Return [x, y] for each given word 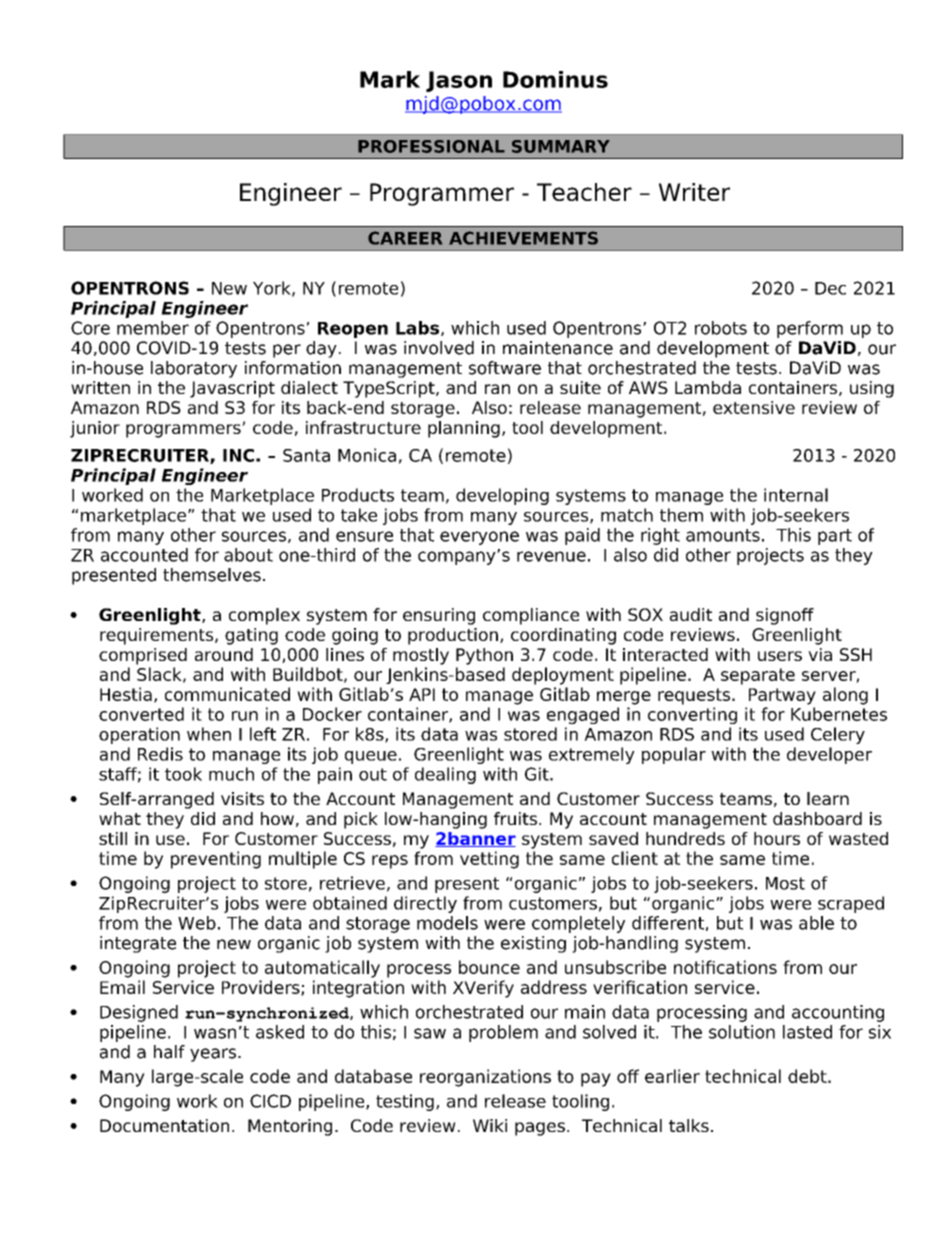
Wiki [490, 1125]
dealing [445, 775]
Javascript [232, 389]
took [183, 774]
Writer [694, 192]
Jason [459, 81]
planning [464, 429]
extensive [754, 407]
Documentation [164, 1125]
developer [829, 755]
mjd [423, 105]
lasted [807, 1032]
